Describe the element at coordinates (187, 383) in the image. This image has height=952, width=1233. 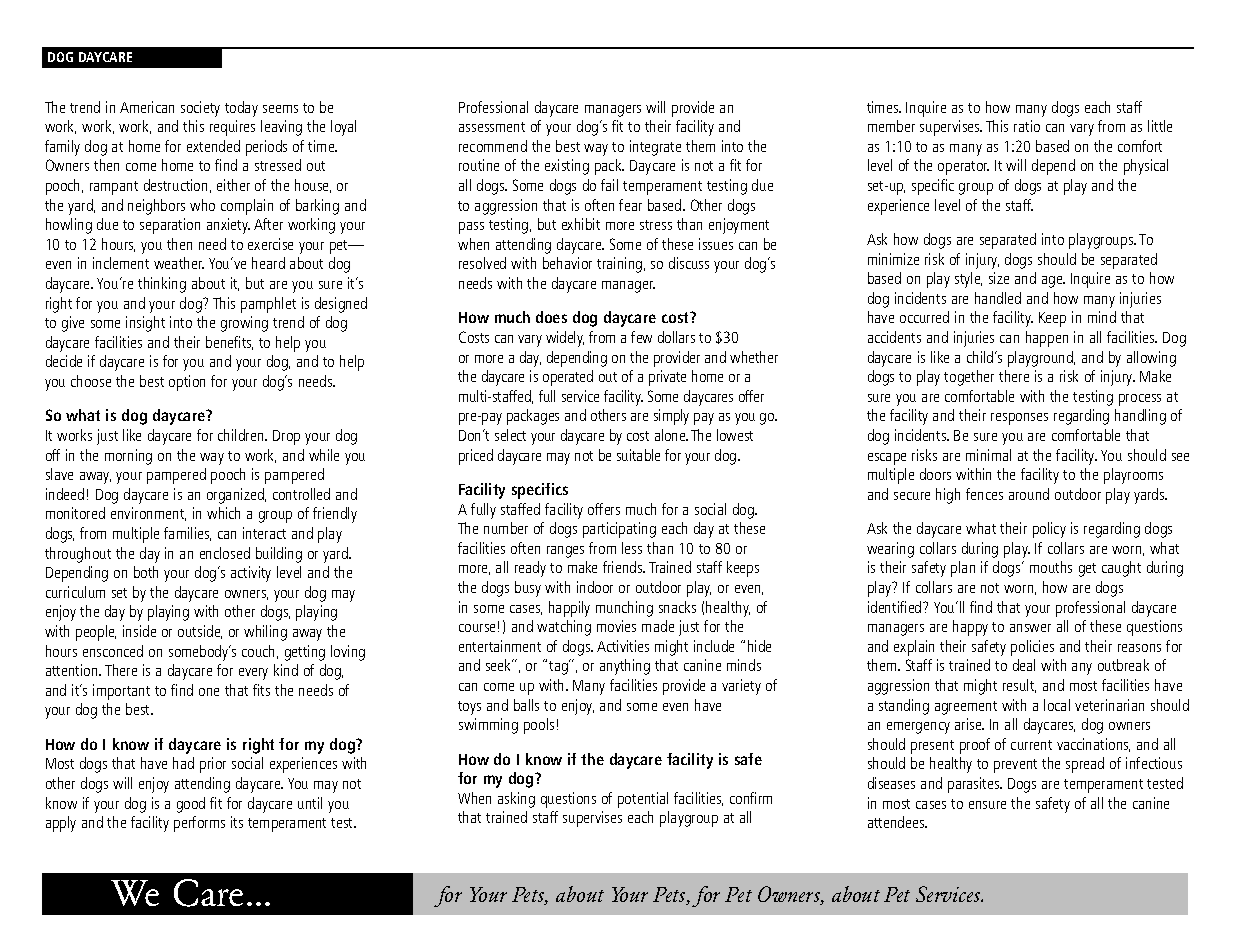
I see `option` at that location.
